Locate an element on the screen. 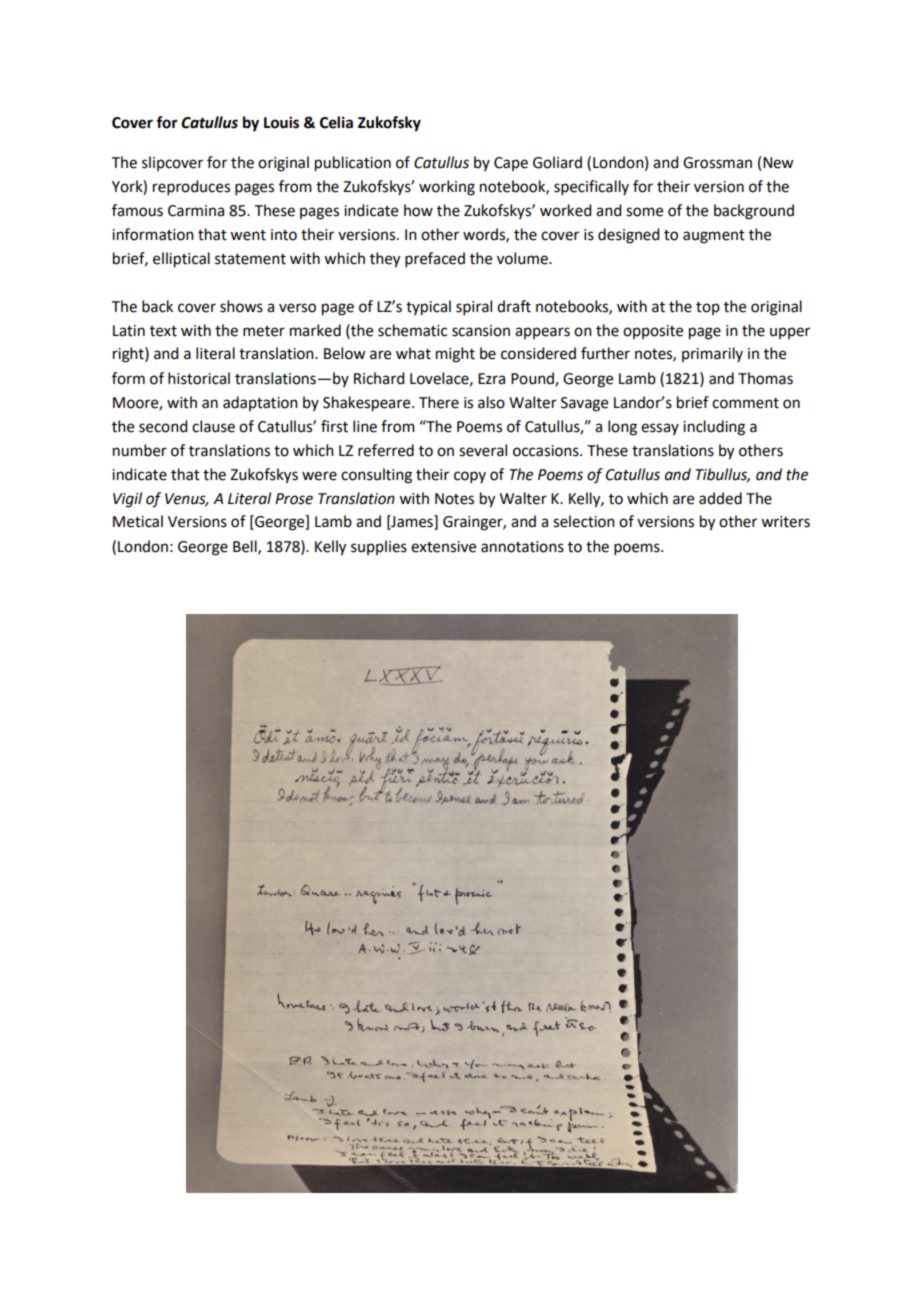  Grossman is located at coordinates (717, 163).
